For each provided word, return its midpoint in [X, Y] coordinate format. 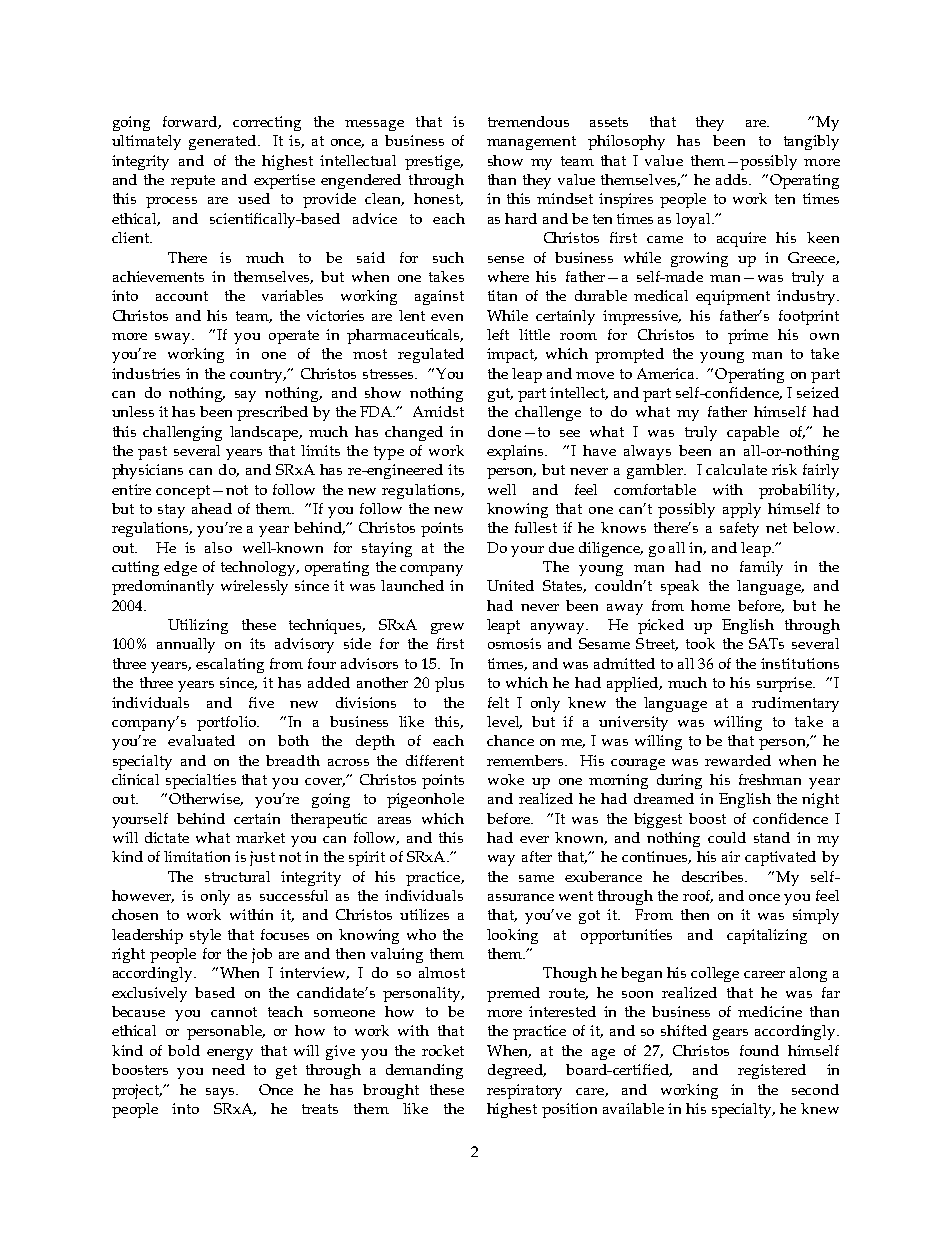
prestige [434, 162]
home [710, 605]
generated [224, 142]
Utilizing [198, 626]
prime [748, 336]
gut [500, 395]
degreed [516, 1071]
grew [447, 628]
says [222, 1093]
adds [733, 179]
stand [772, 837]
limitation [197, 856]
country [258, 376]
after [537, 856]
